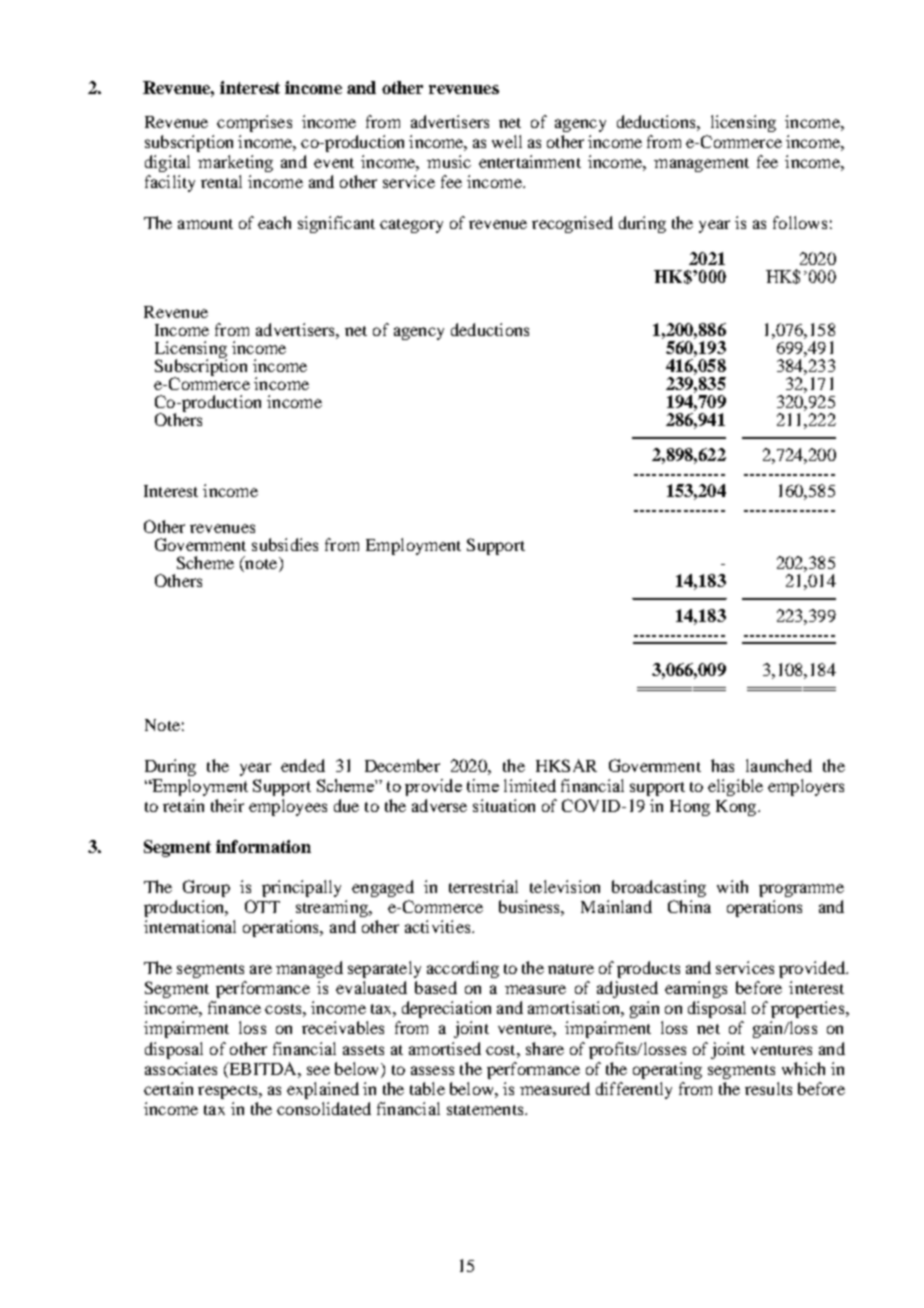  I want to click on follows, so click(800, 222).
